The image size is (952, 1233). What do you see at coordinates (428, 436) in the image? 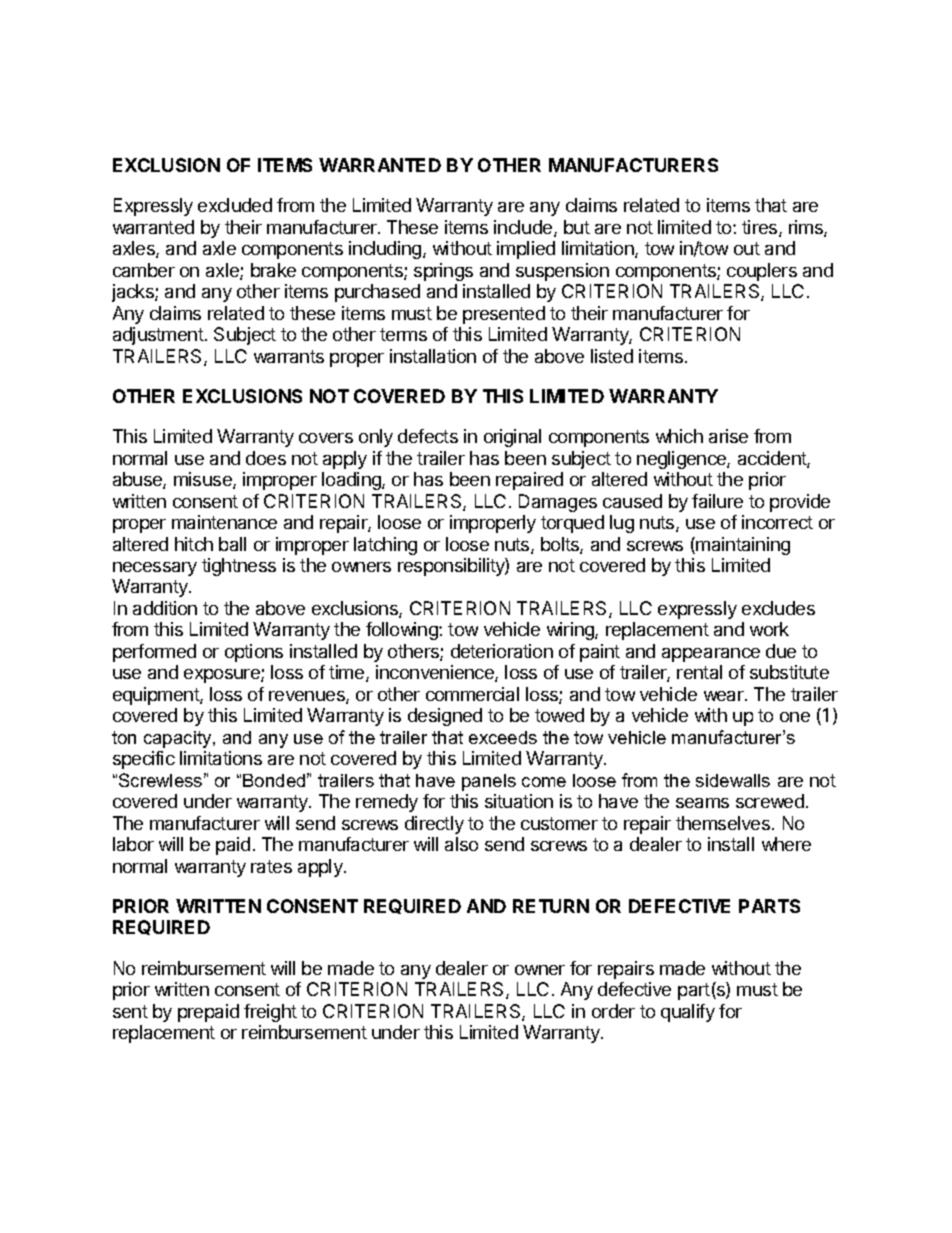
I see `defects` at bounding box center [428, 436].
